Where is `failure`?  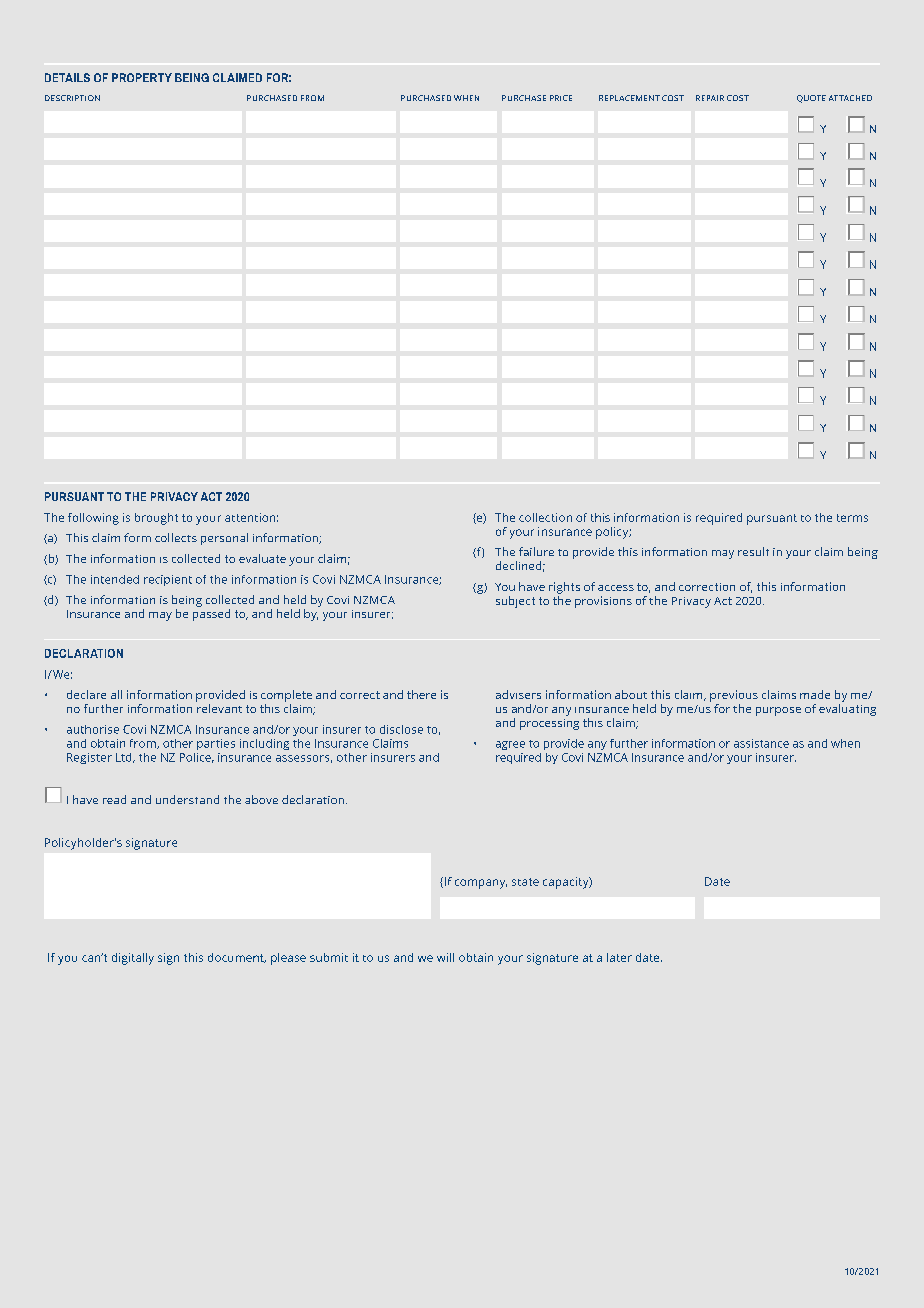
failure is located at coordinates (536, 551).
